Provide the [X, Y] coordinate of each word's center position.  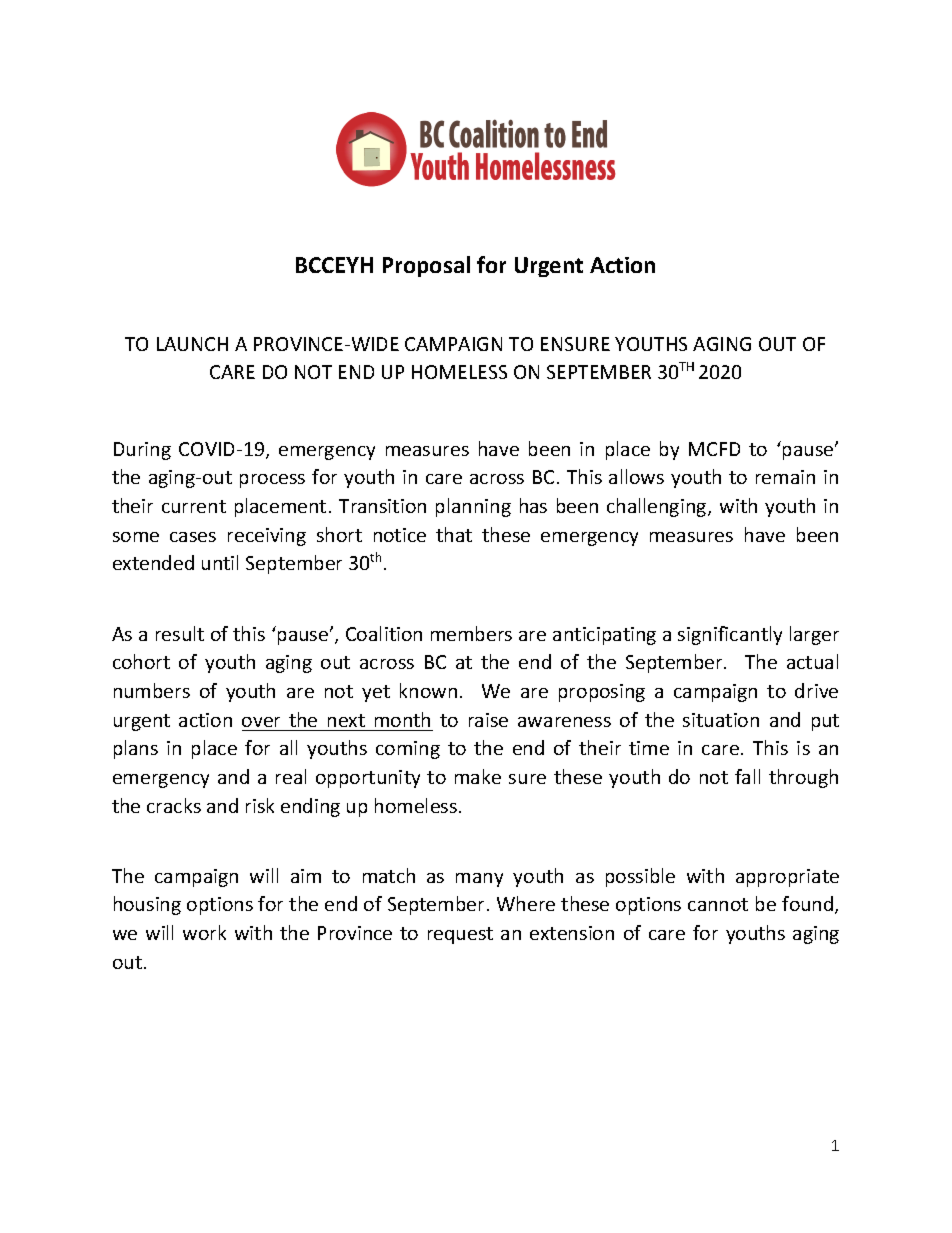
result [180, 633]
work [204, 932]
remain [785, 477]
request [460, 935]
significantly [730, 635]
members [471, 633]
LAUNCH [192, 344]
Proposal [426, 266]
